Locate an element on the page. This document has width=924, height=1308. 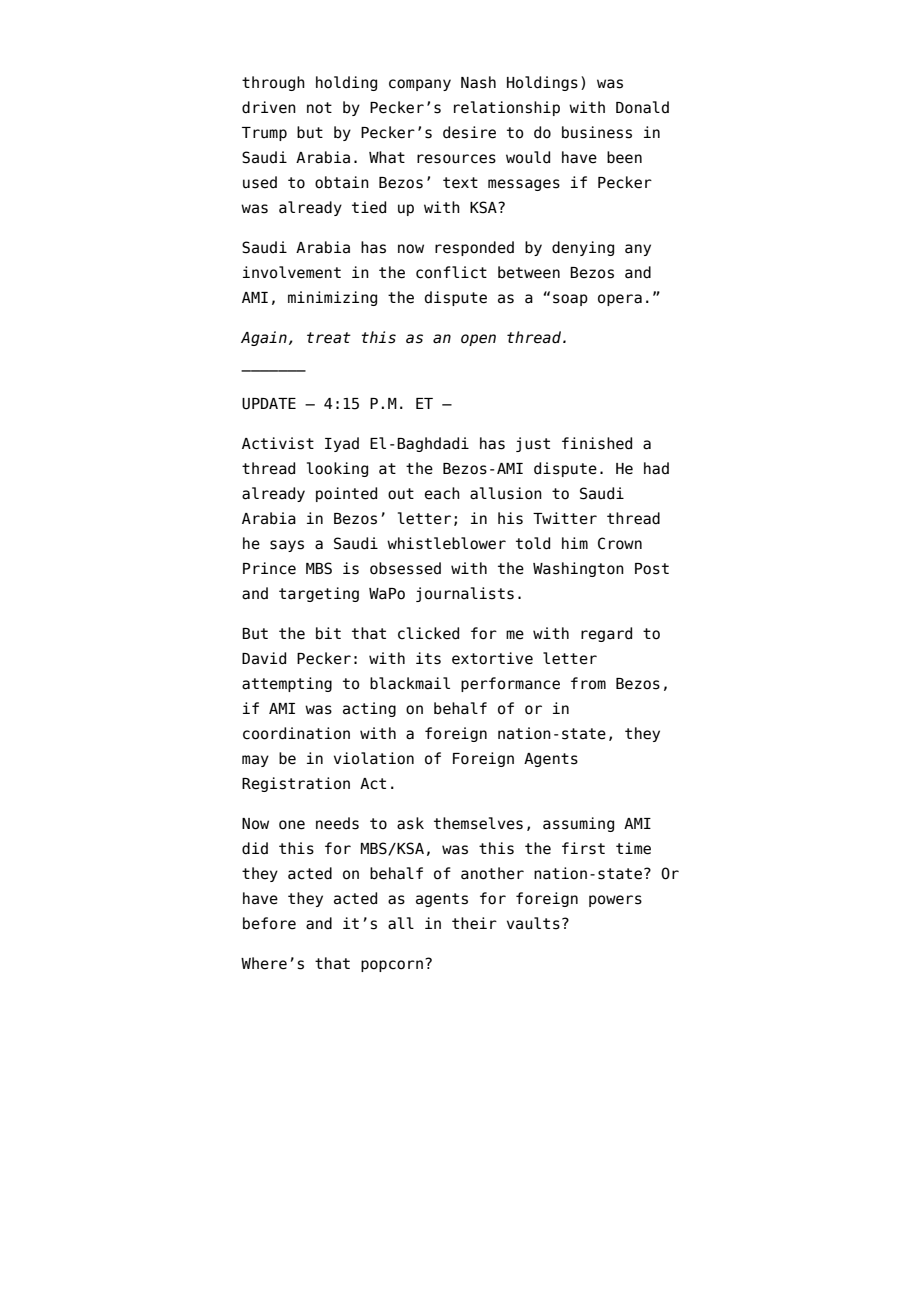
business is located at coordinates (597, 132).
